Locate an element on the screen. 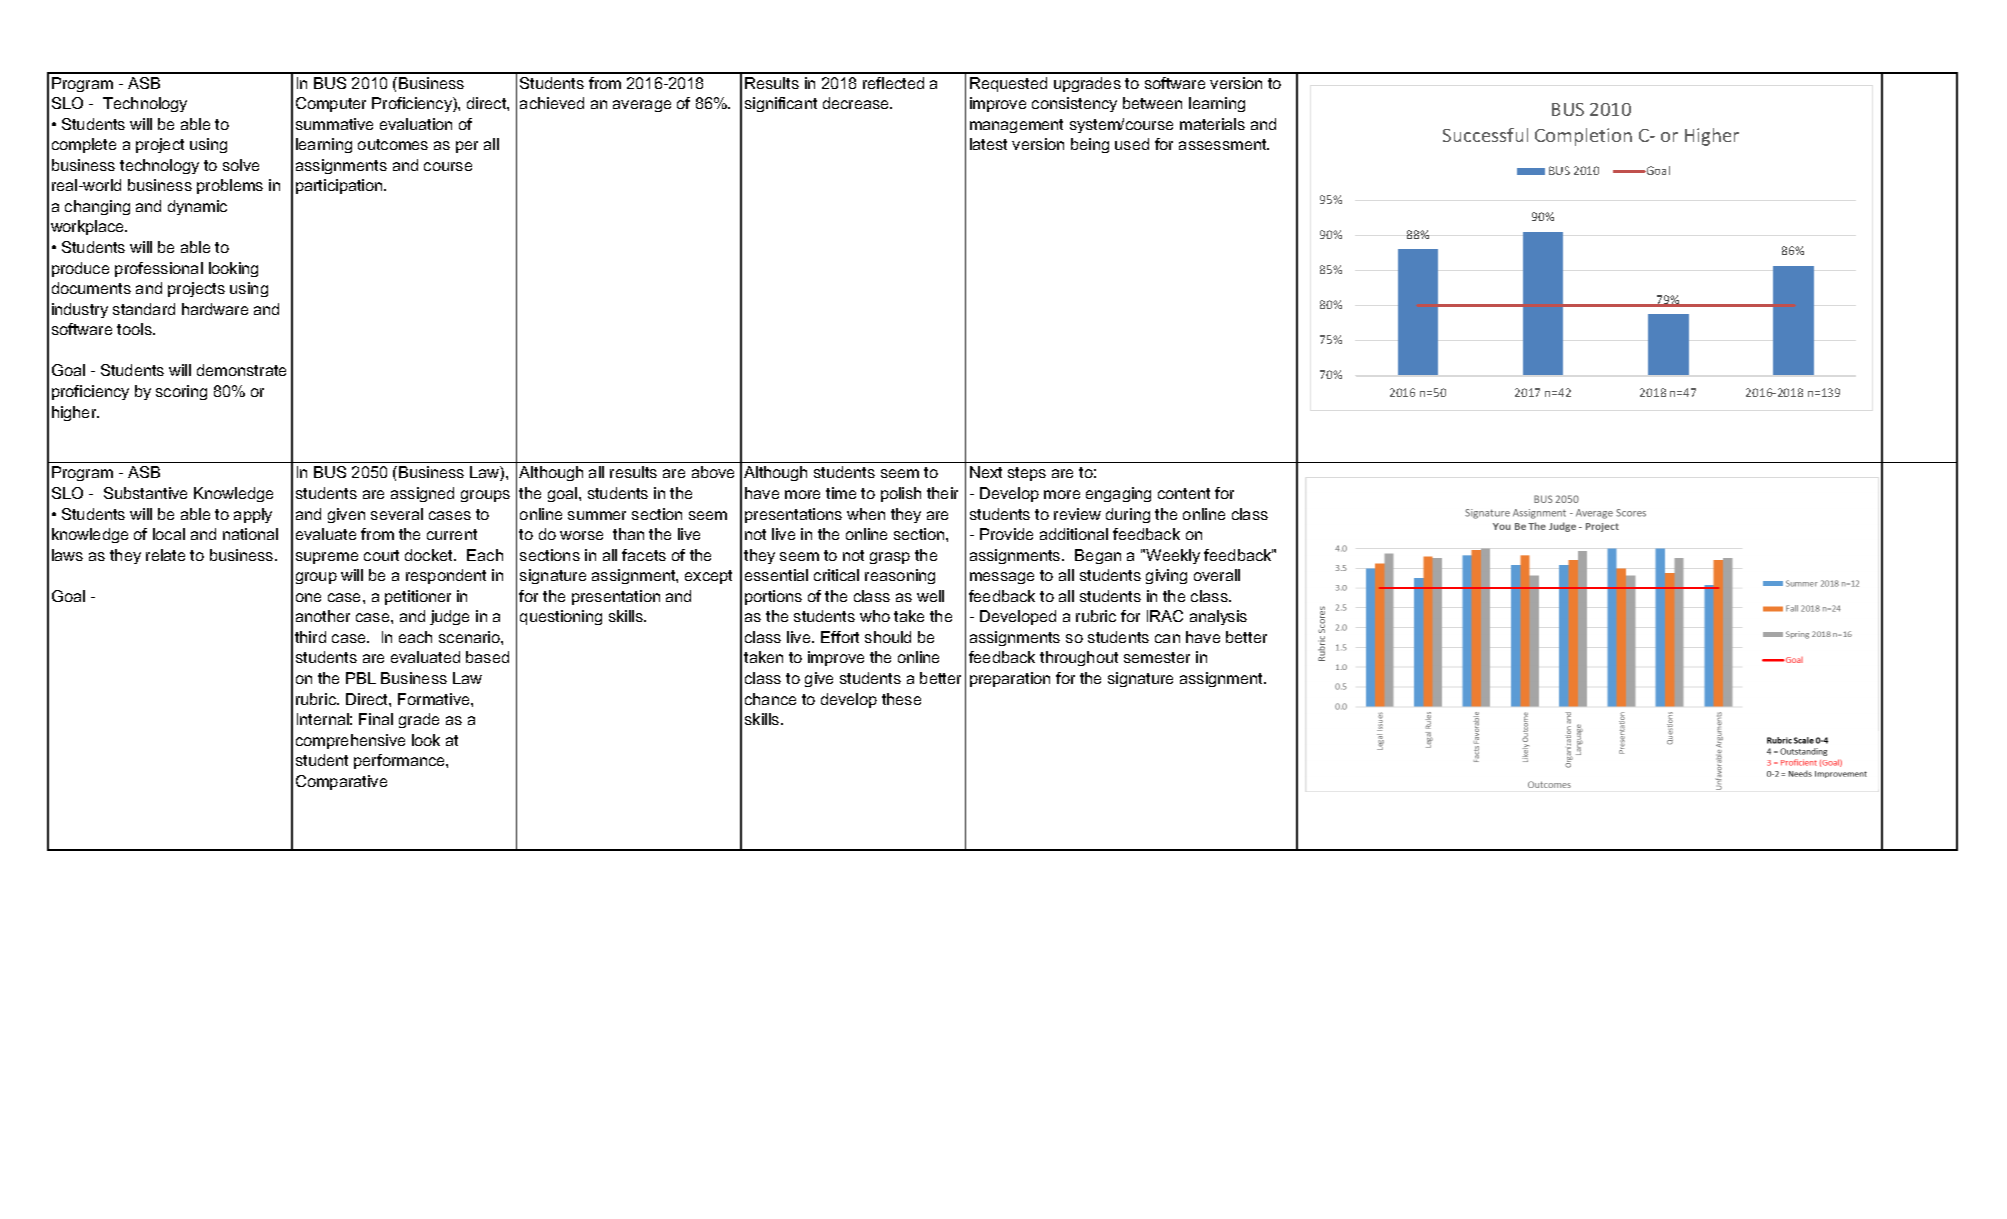 This screenshot has height=1219, width=2007. analysis is located at coordinates (1218, 617).
